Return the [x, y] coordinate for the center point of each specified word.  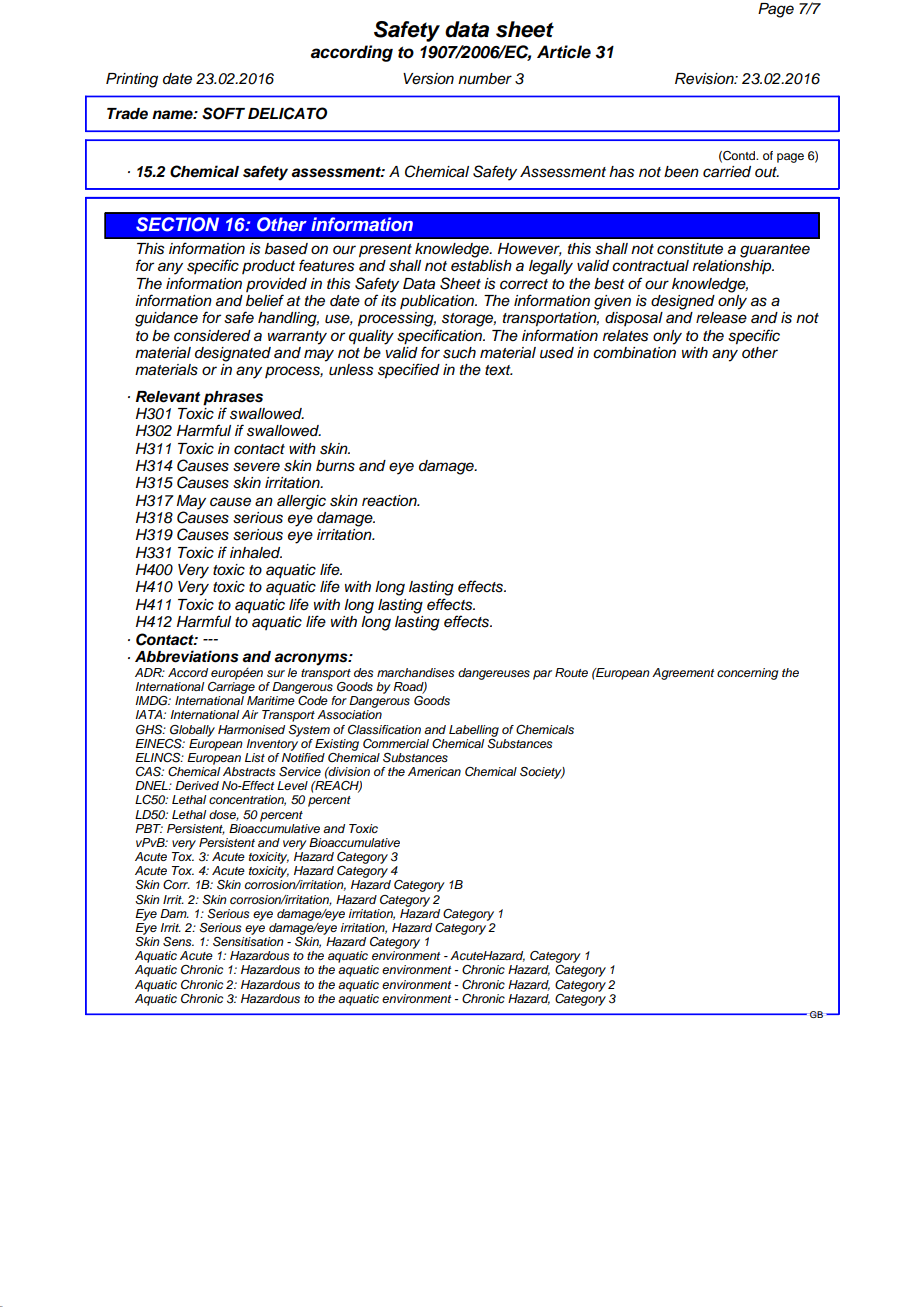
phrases [233, 398]
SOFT [223, 113]
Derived [197, 785]
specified [409, 371]
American [434, 771]
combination [634, 352]
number [485, 79]
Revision [705, 79]
